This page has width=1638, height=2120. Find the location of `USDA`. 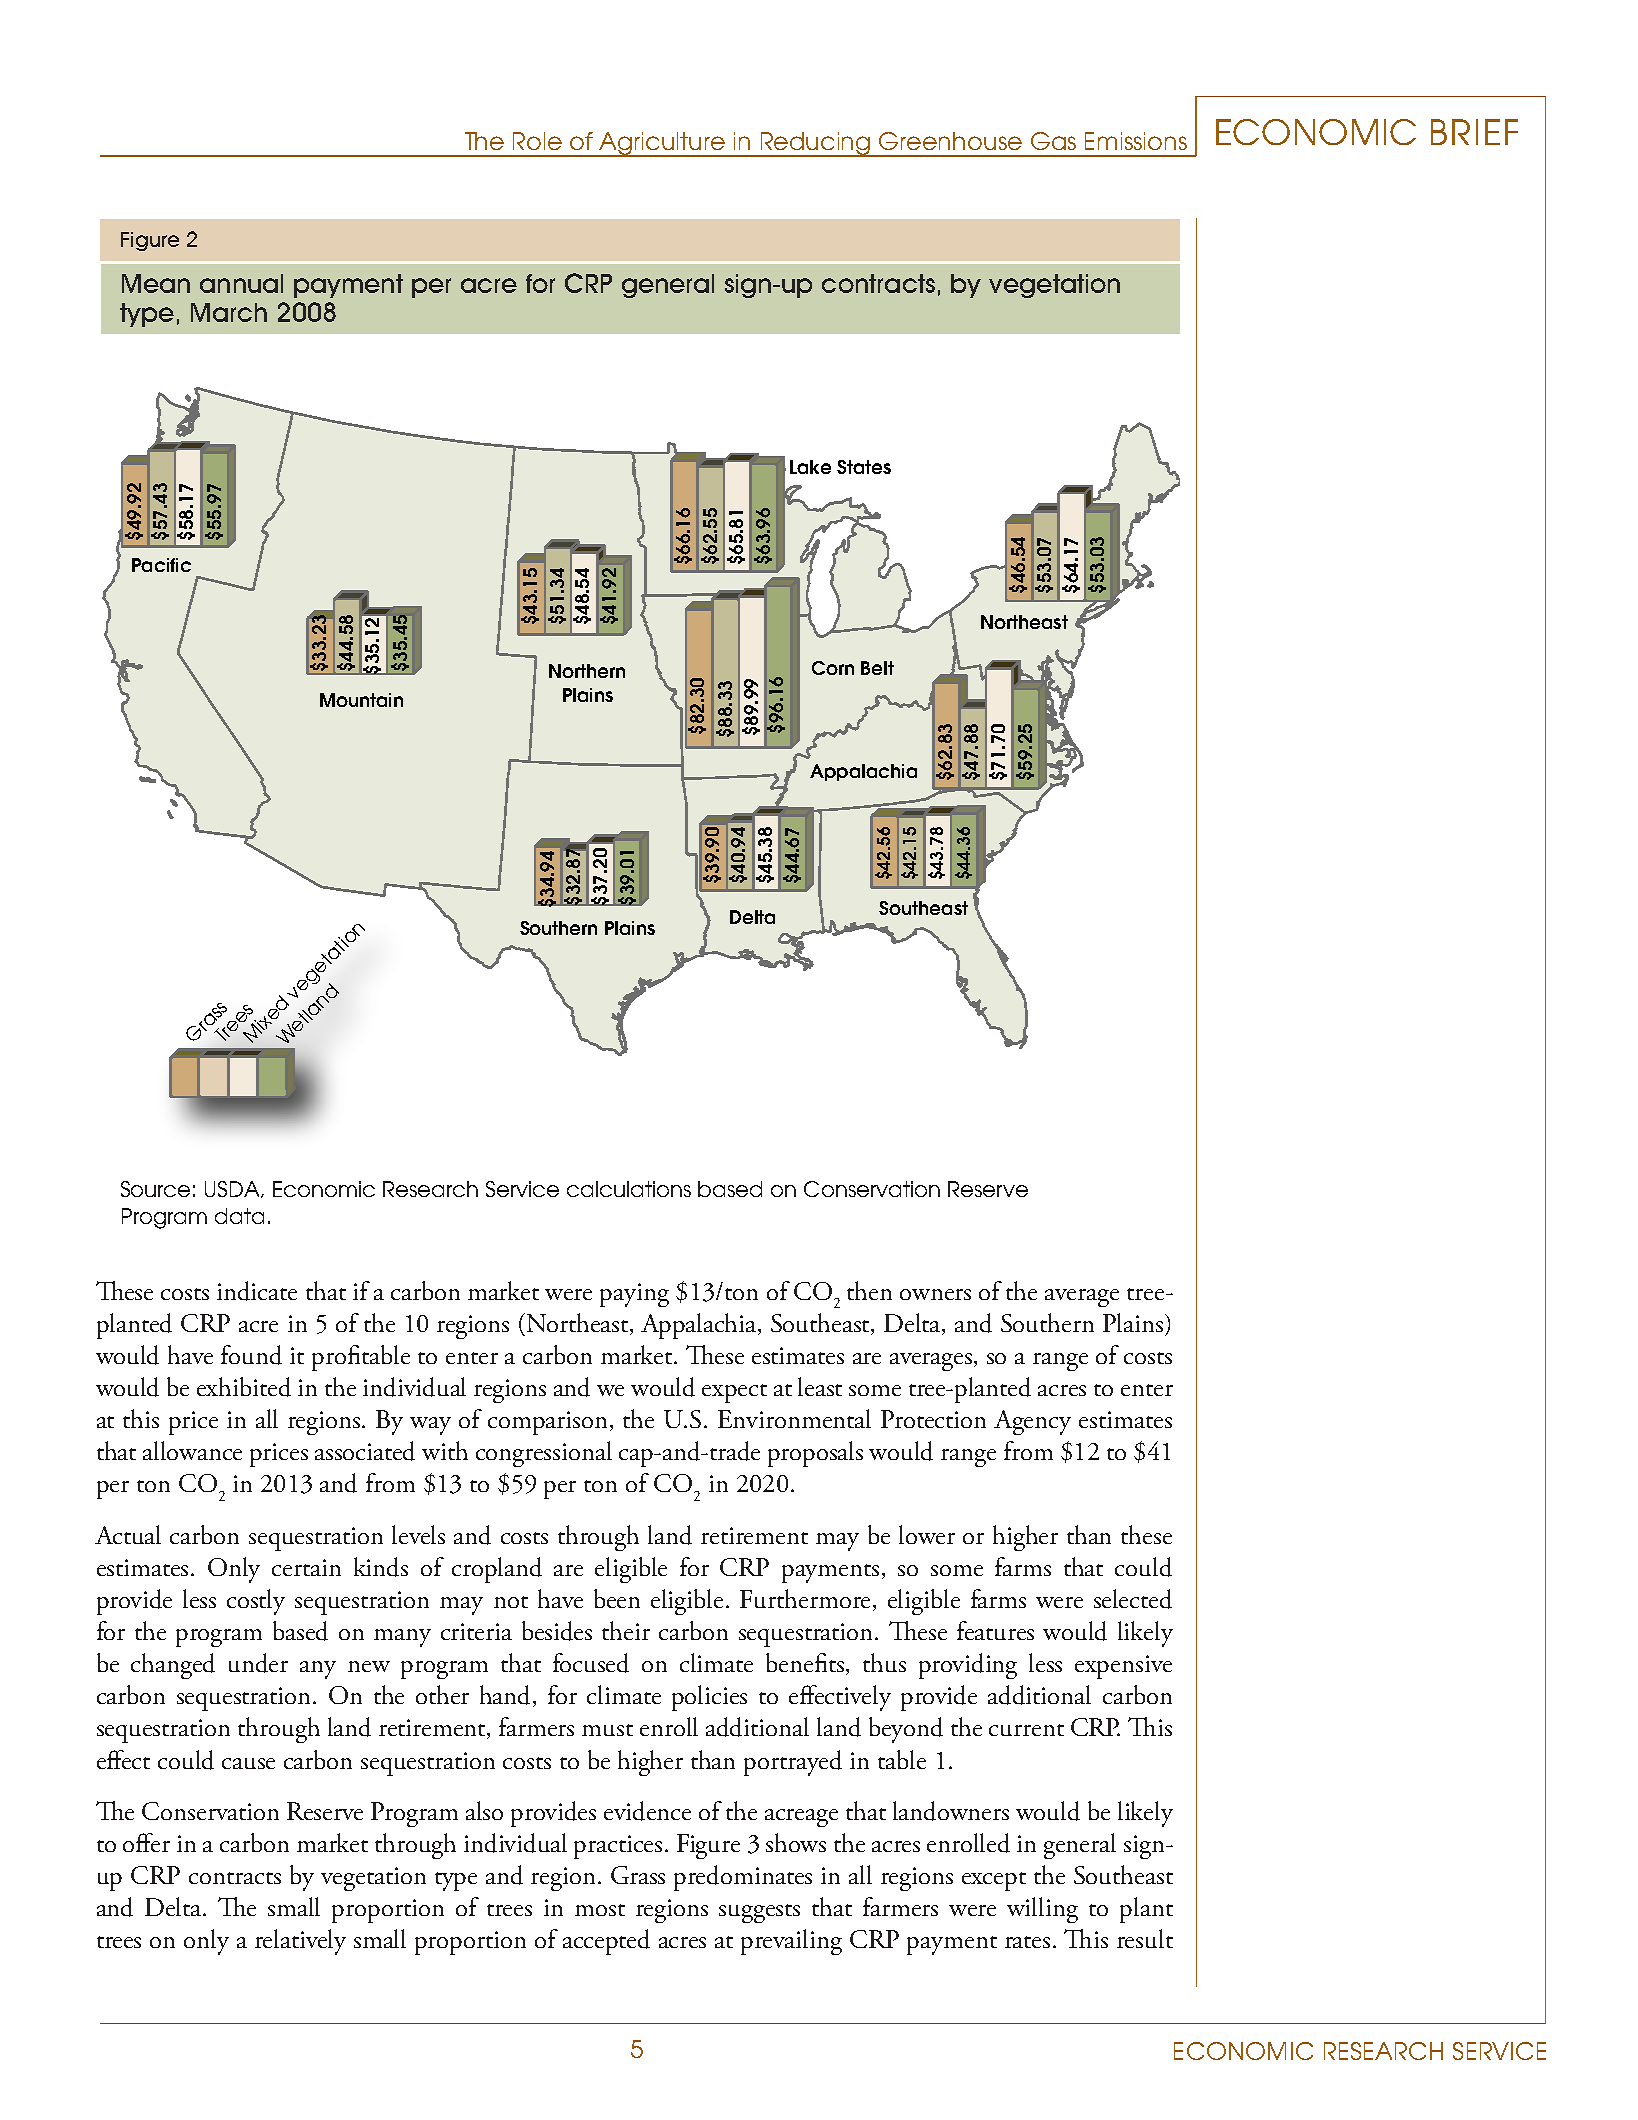

USDA is located at coordinates (233, 1189).
